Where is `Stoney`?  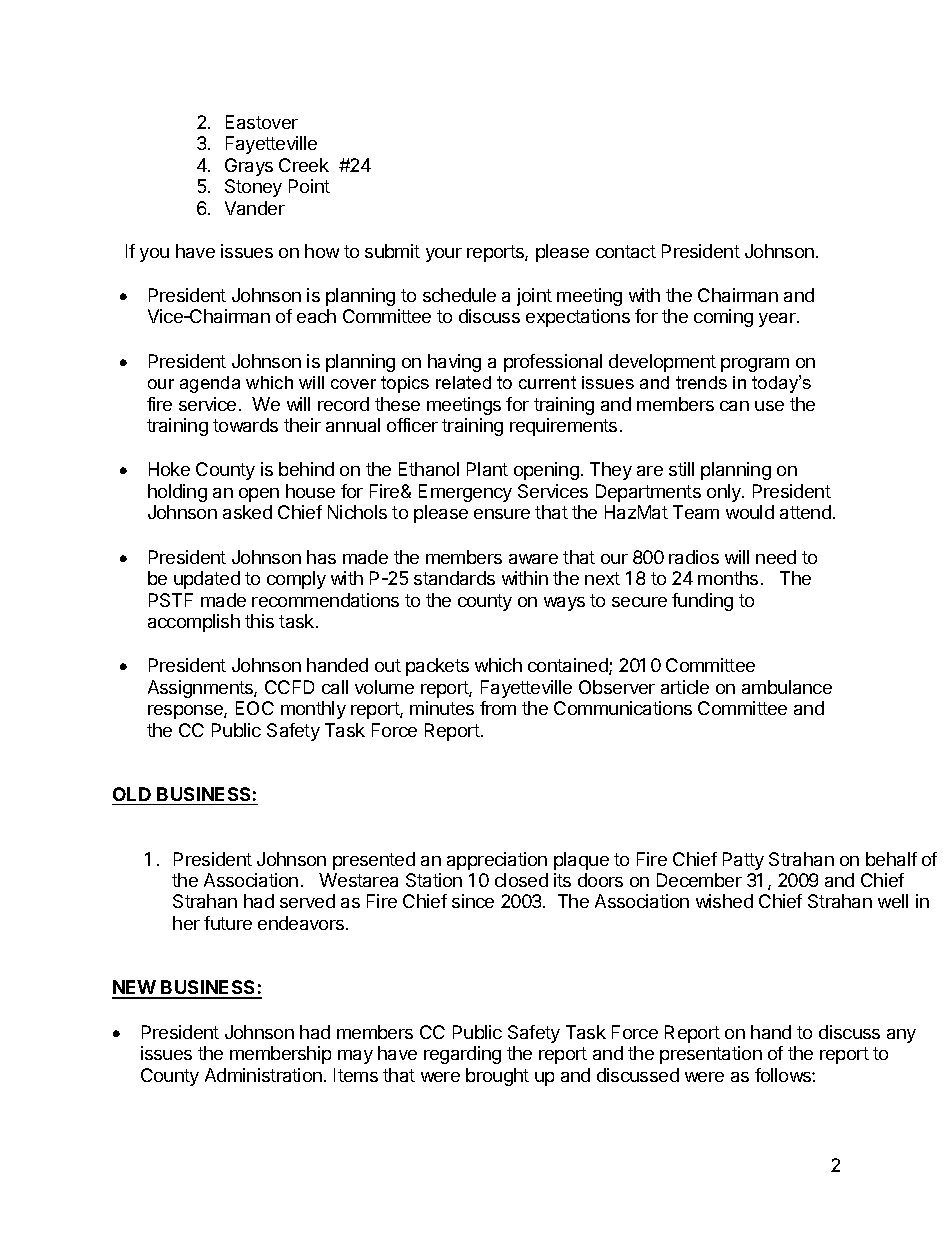 Stoney is located at coordinates (253, 188).
